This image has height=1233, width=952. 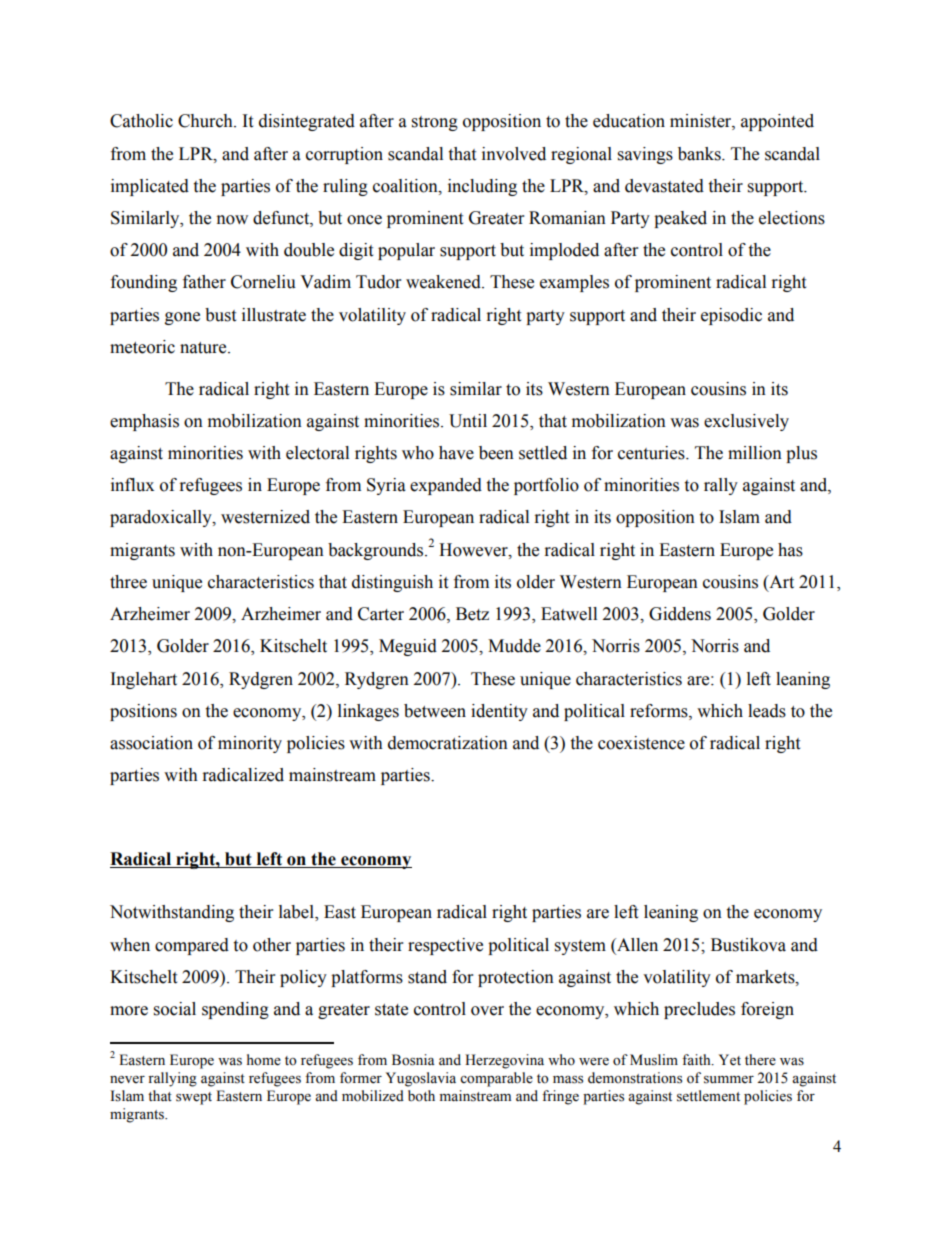 What do you see at coordinates (435, 123) in the image?
I see `strong` at bounding box center [435, 123].
